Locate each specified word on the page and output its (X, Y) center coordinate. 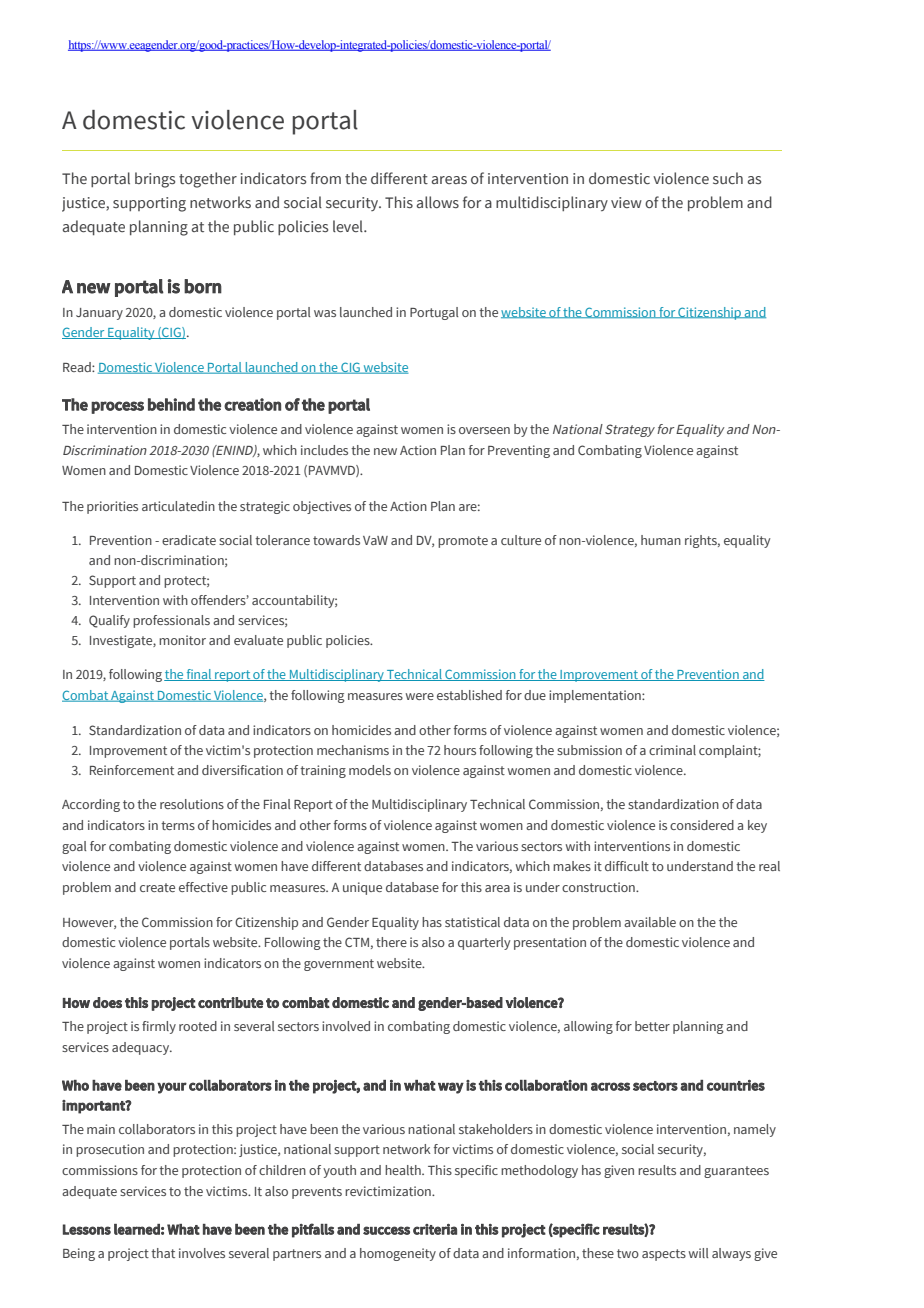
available (650, 922)
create (157, 887)
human (661, 540)
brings (155, 180)
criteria (435, 1229)
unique (362, 888)
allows (438, 202)
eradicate (189, 540)
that (163, 1253)
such (728, 178)
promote (463, 542)
